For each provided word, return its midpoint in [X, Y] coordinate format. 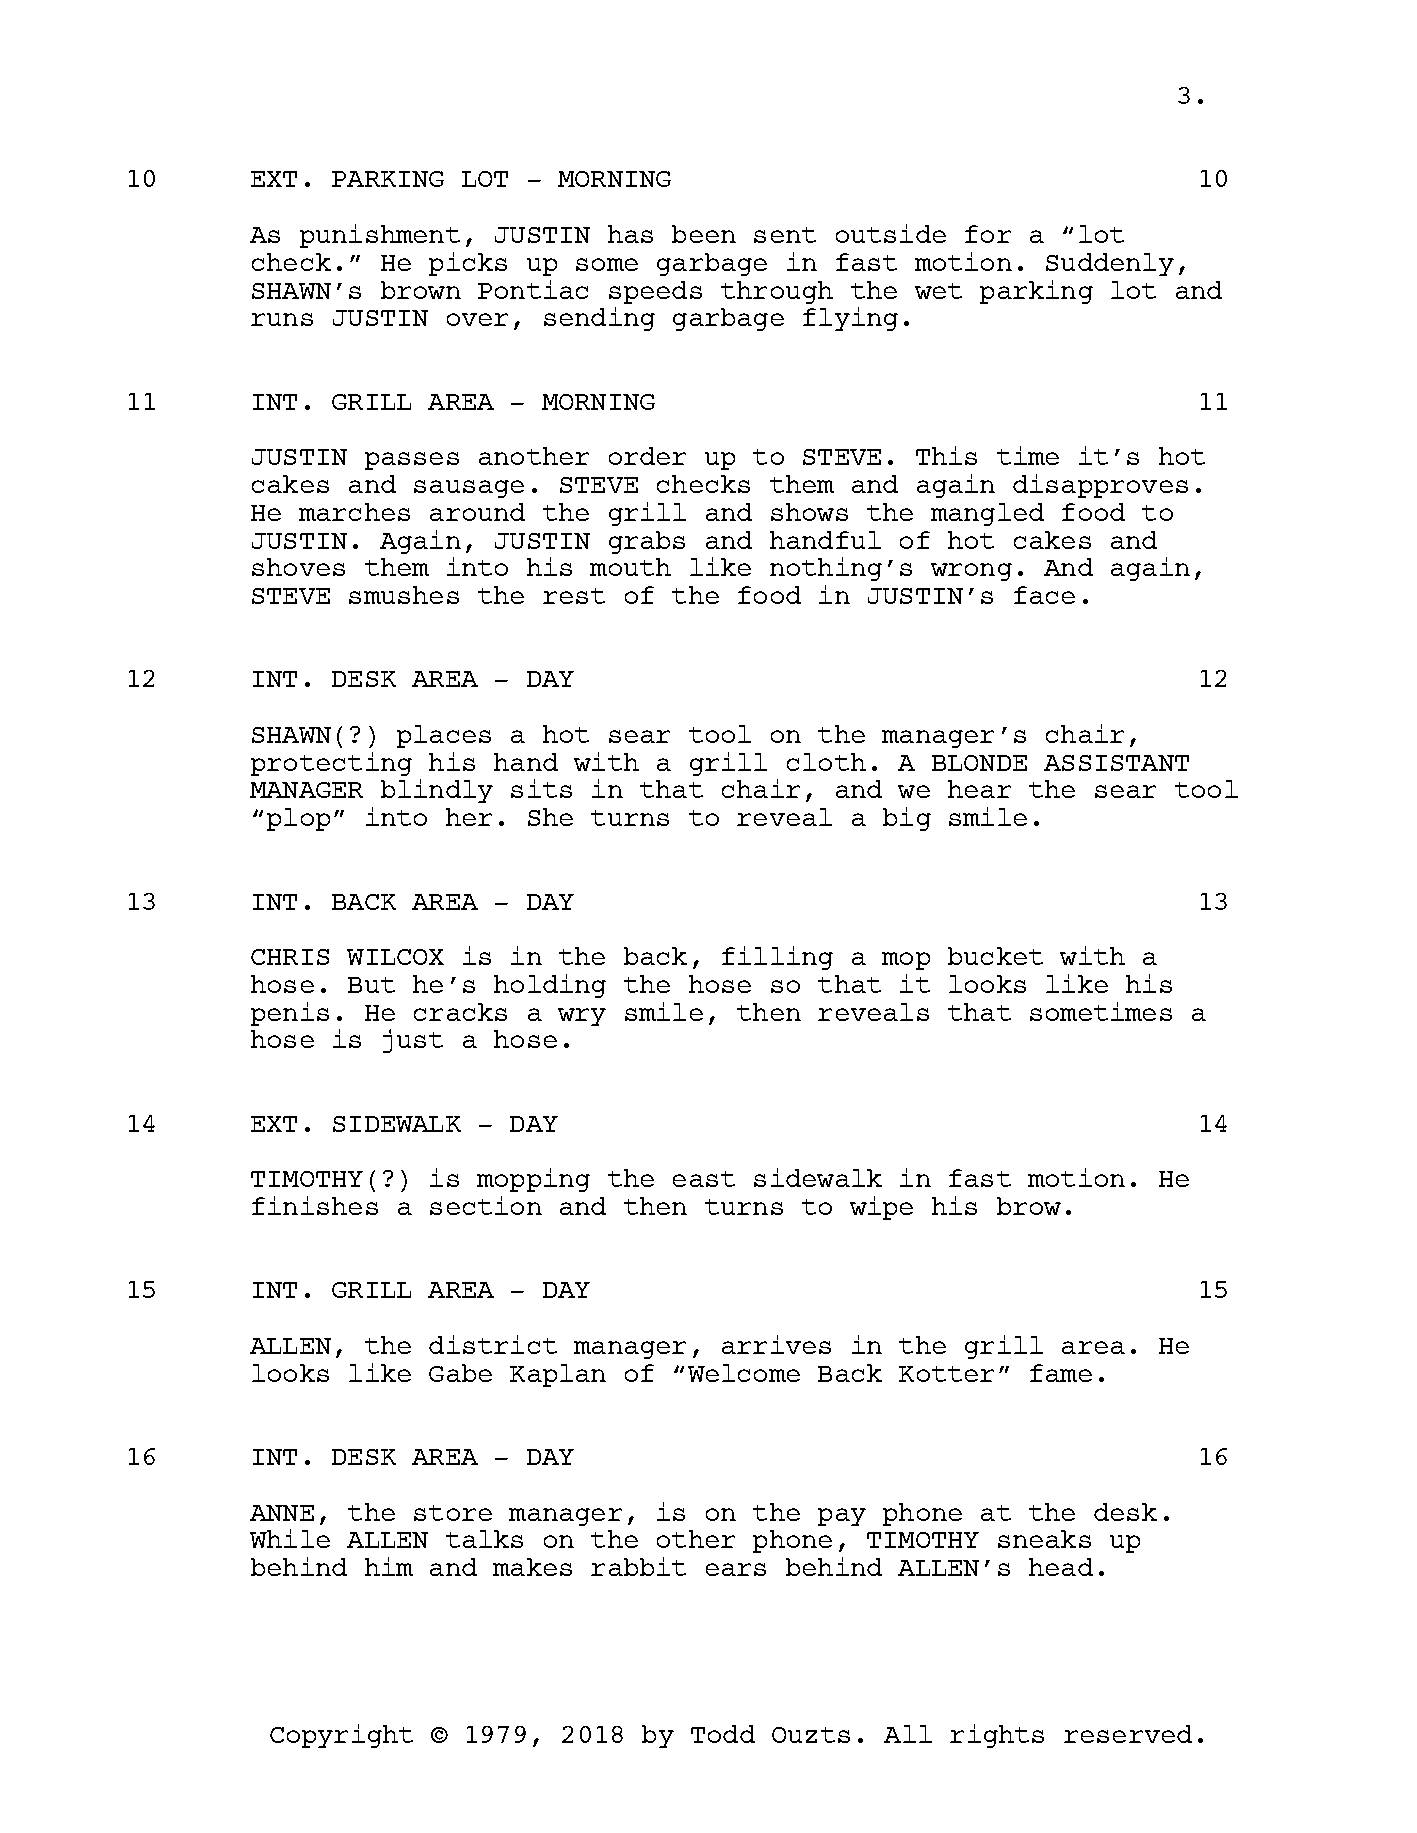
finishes [315, 1205]
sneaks [1044, 1539]
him [389, 1566]
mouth [630, 567]
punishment [380, 236]
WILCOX [395, 957]
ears [736, 1569]
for [988, 234]
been [704, 234]
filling [777, 958]
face [1044, 595]
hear [979, 789]
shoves [298, 567]
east [704, 1179]
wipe [881, 1208]
